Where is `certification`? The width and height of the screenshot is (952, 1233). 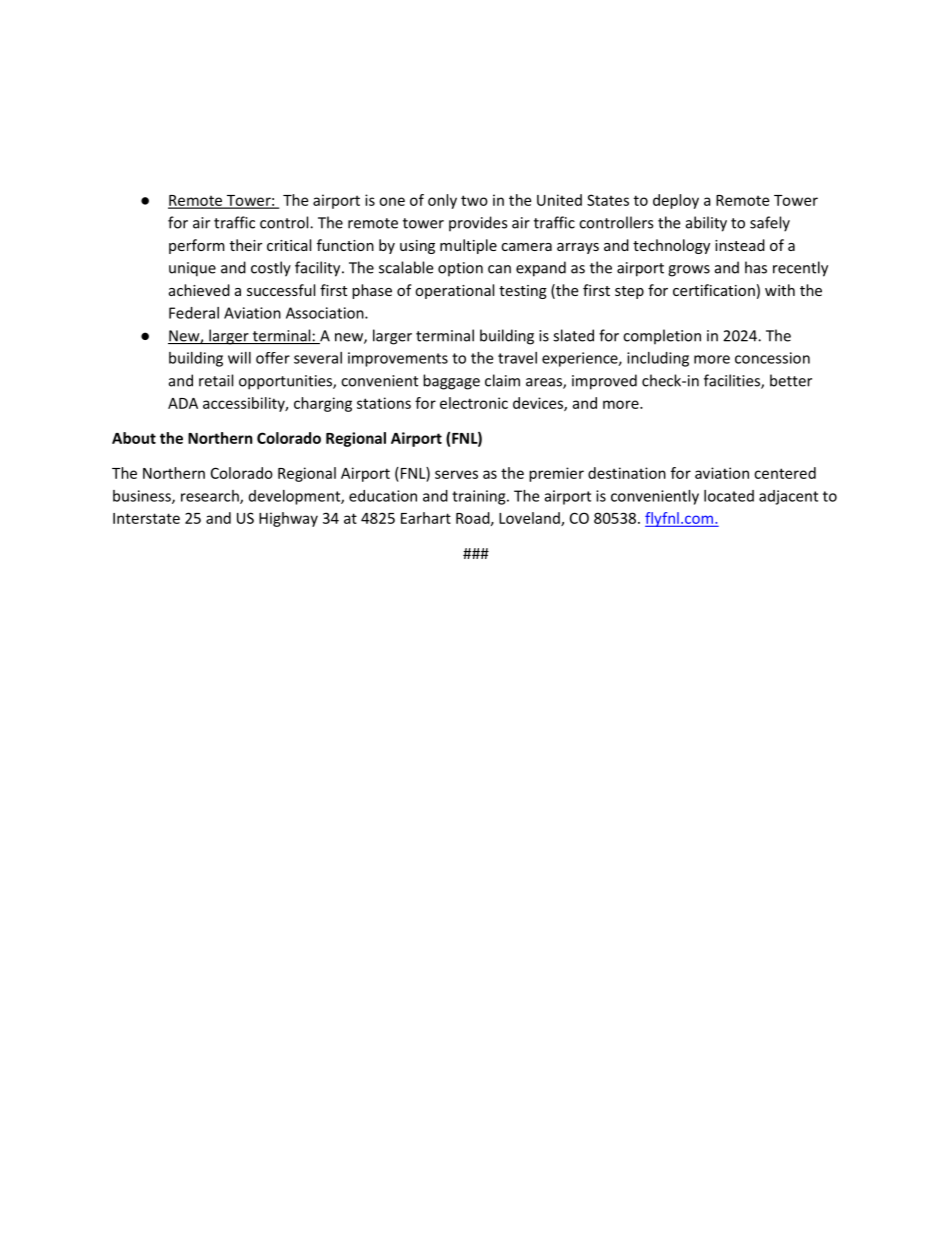
certification is located at coordinates (714, 290).
